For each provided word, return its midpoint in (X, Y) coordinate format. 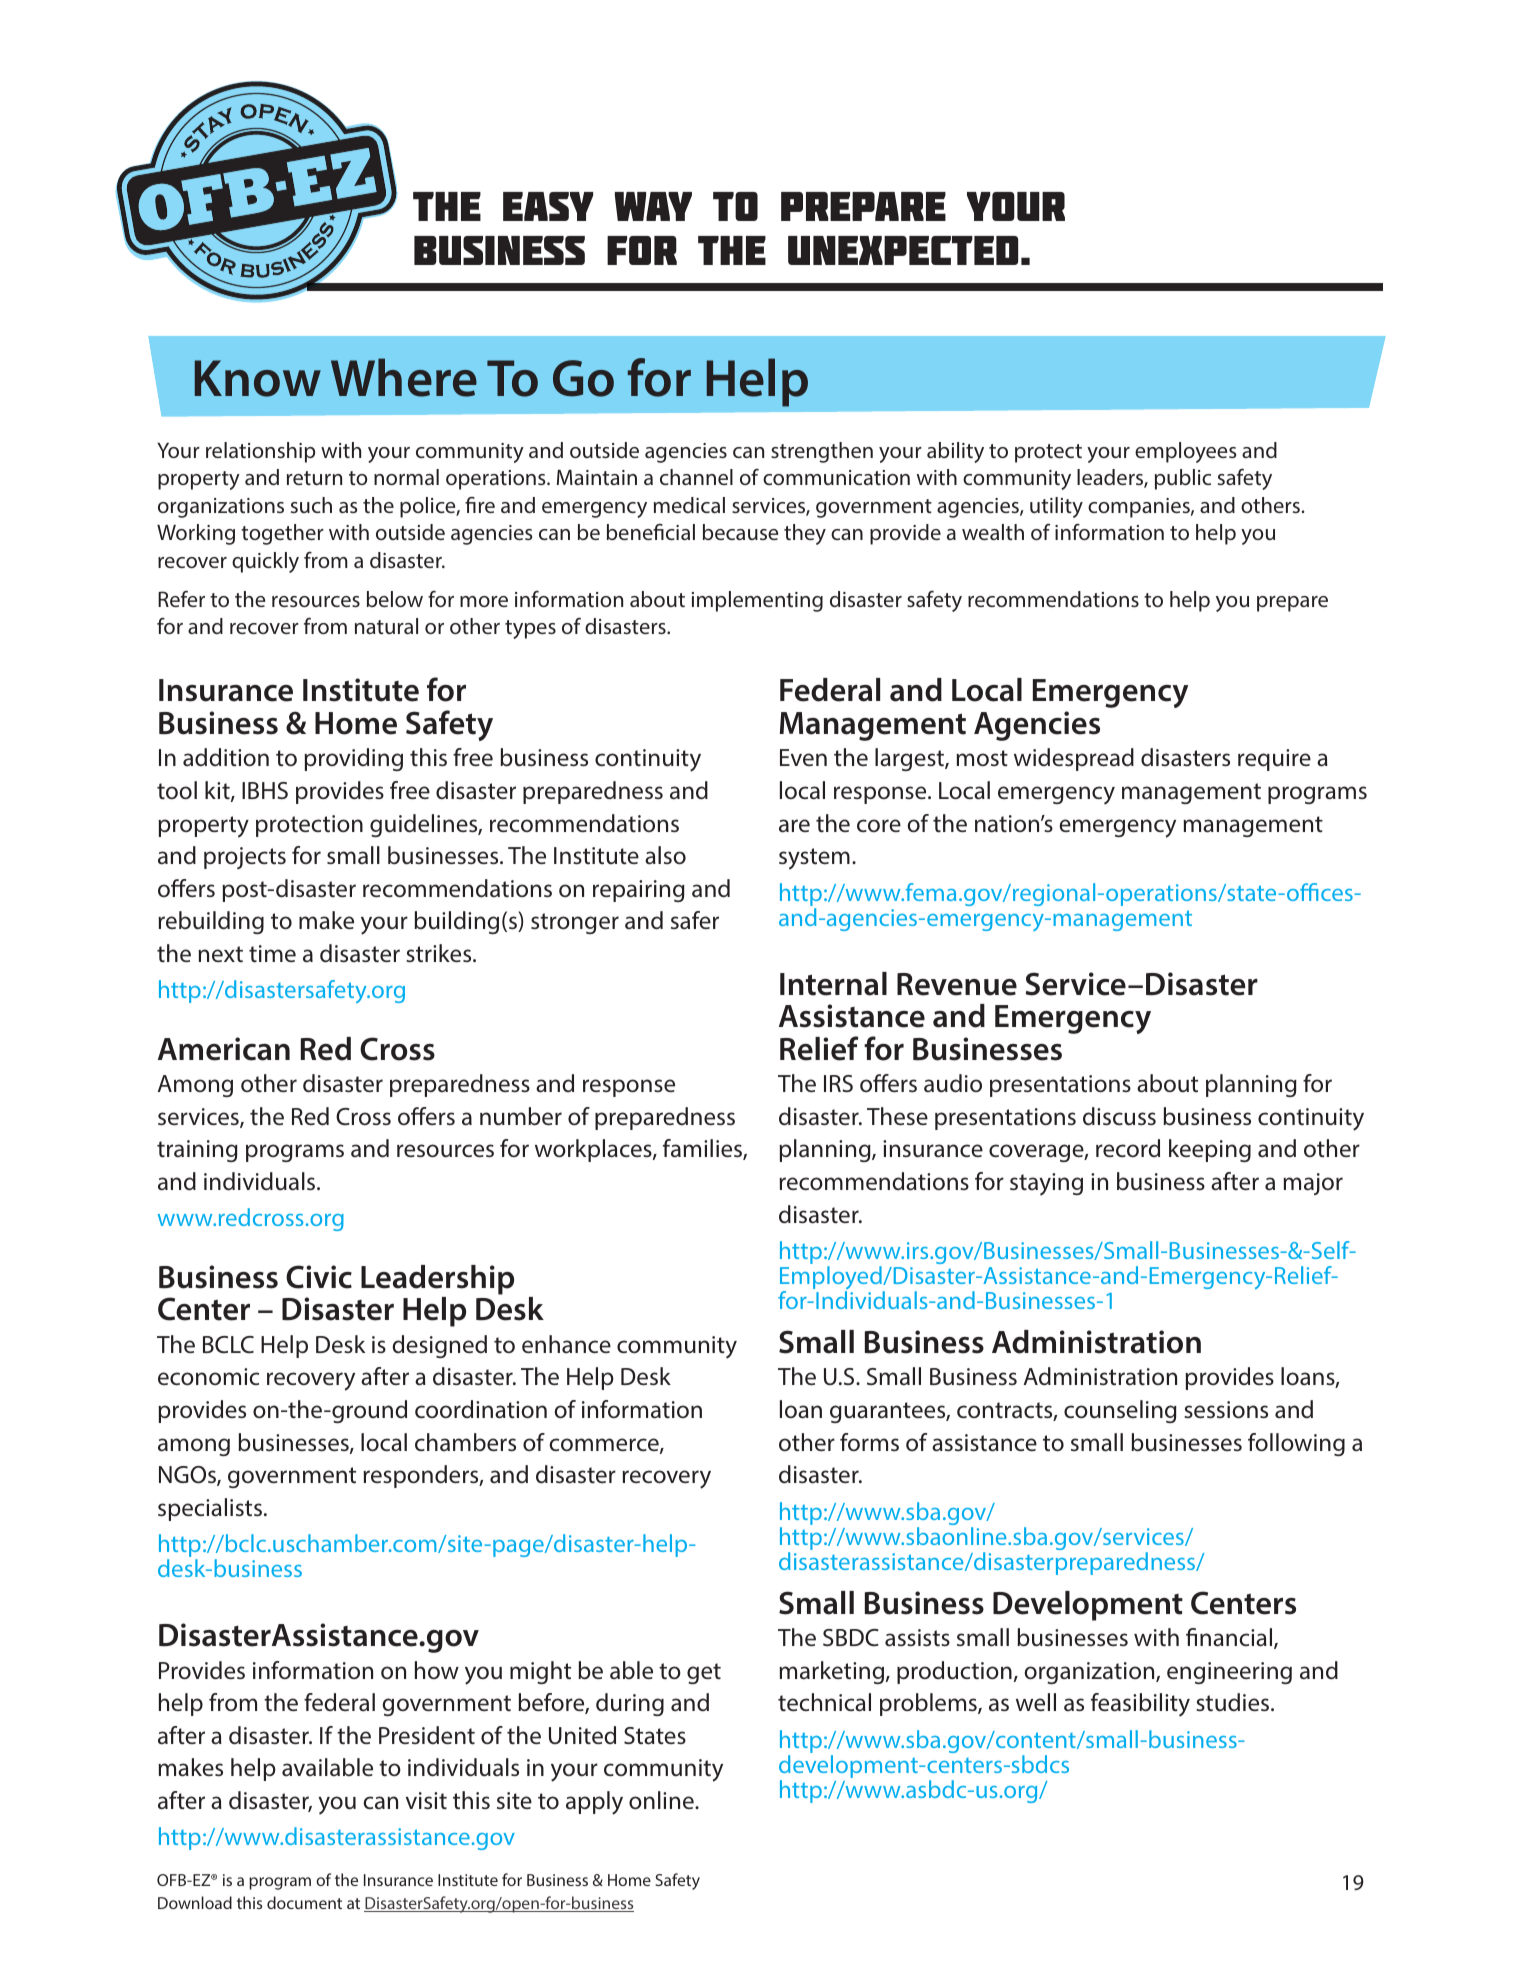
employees (1185, 452)
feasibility (1140, 1705)
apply (594, 1803)
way (653, 206)
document (304, 1902)
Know (258, 378)
